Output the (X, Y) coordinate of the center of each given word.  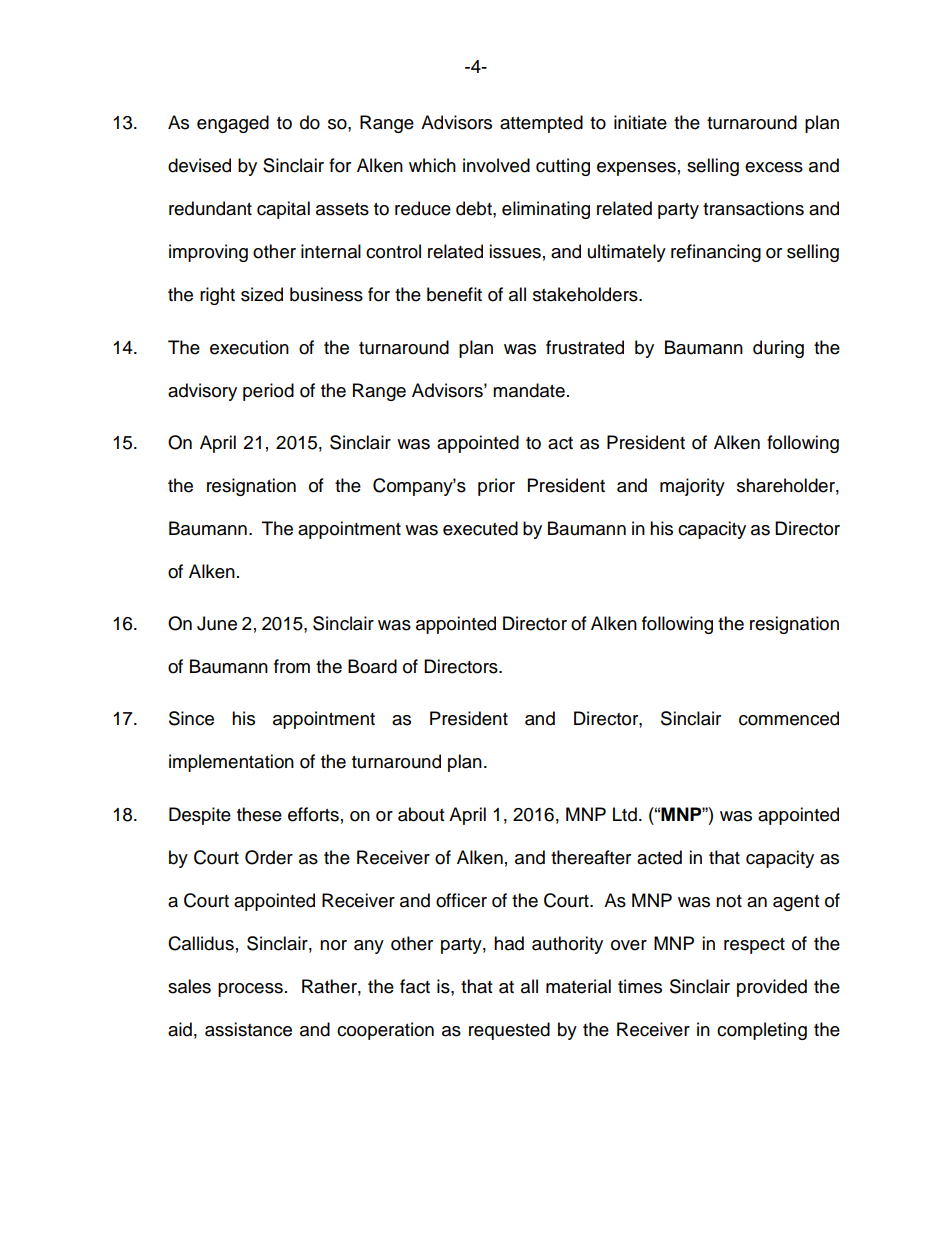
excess (774, 167)
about (421, 814)
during (778, 349)
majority (692, 487)
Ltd (625, 814)
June (217, 623)
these (259, 814)
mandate (529, 390)
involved (496, 165)
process (250, 990)
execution (249, 347)
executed (480, 528)
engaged (233, 124)
